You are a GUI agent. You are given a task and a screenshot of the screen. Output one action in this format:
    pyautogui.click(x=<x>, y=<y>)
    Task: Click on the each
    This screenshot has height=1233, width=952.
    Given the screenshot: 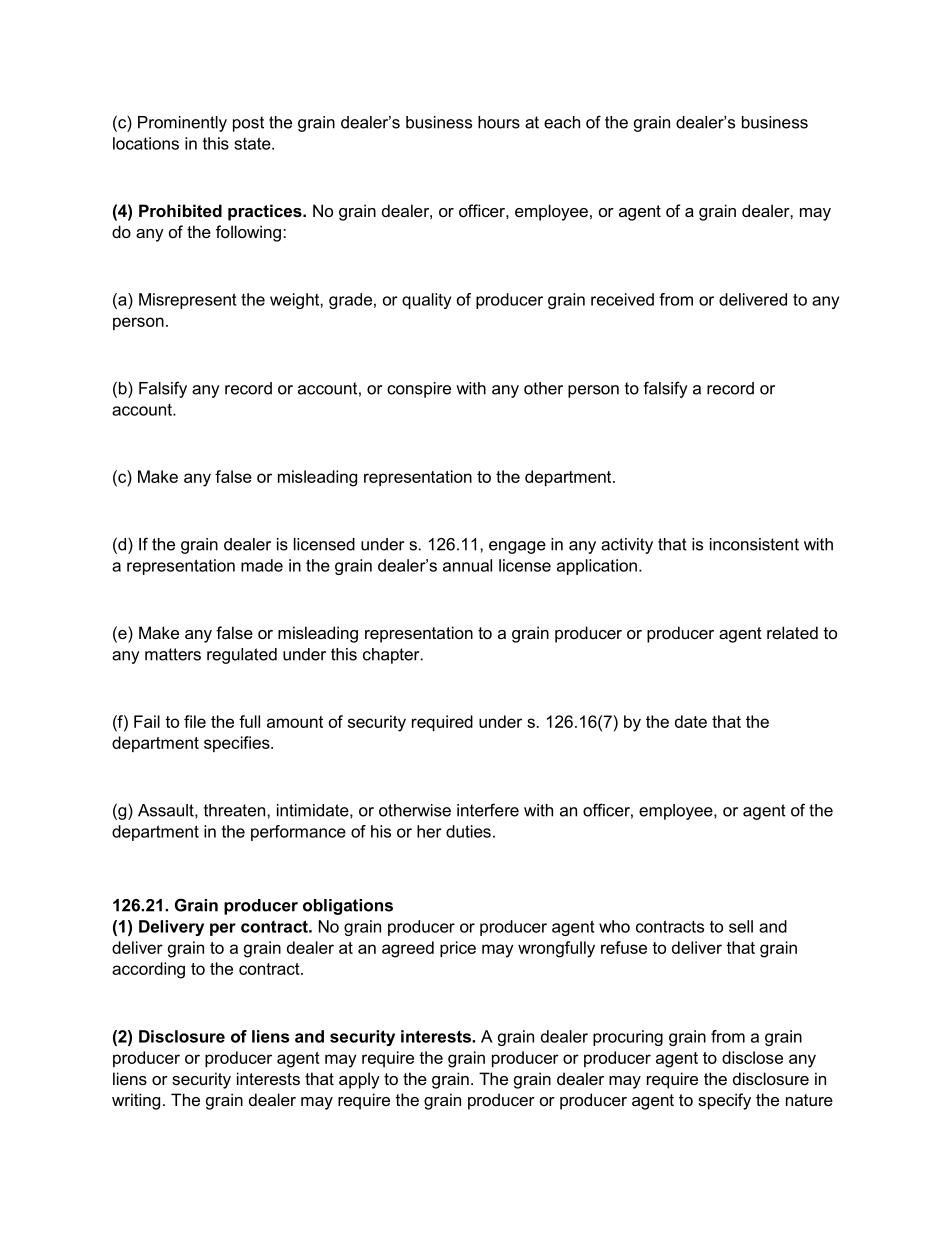 What is the action you would take?
    pyautogui.click(x=562, y=122)
